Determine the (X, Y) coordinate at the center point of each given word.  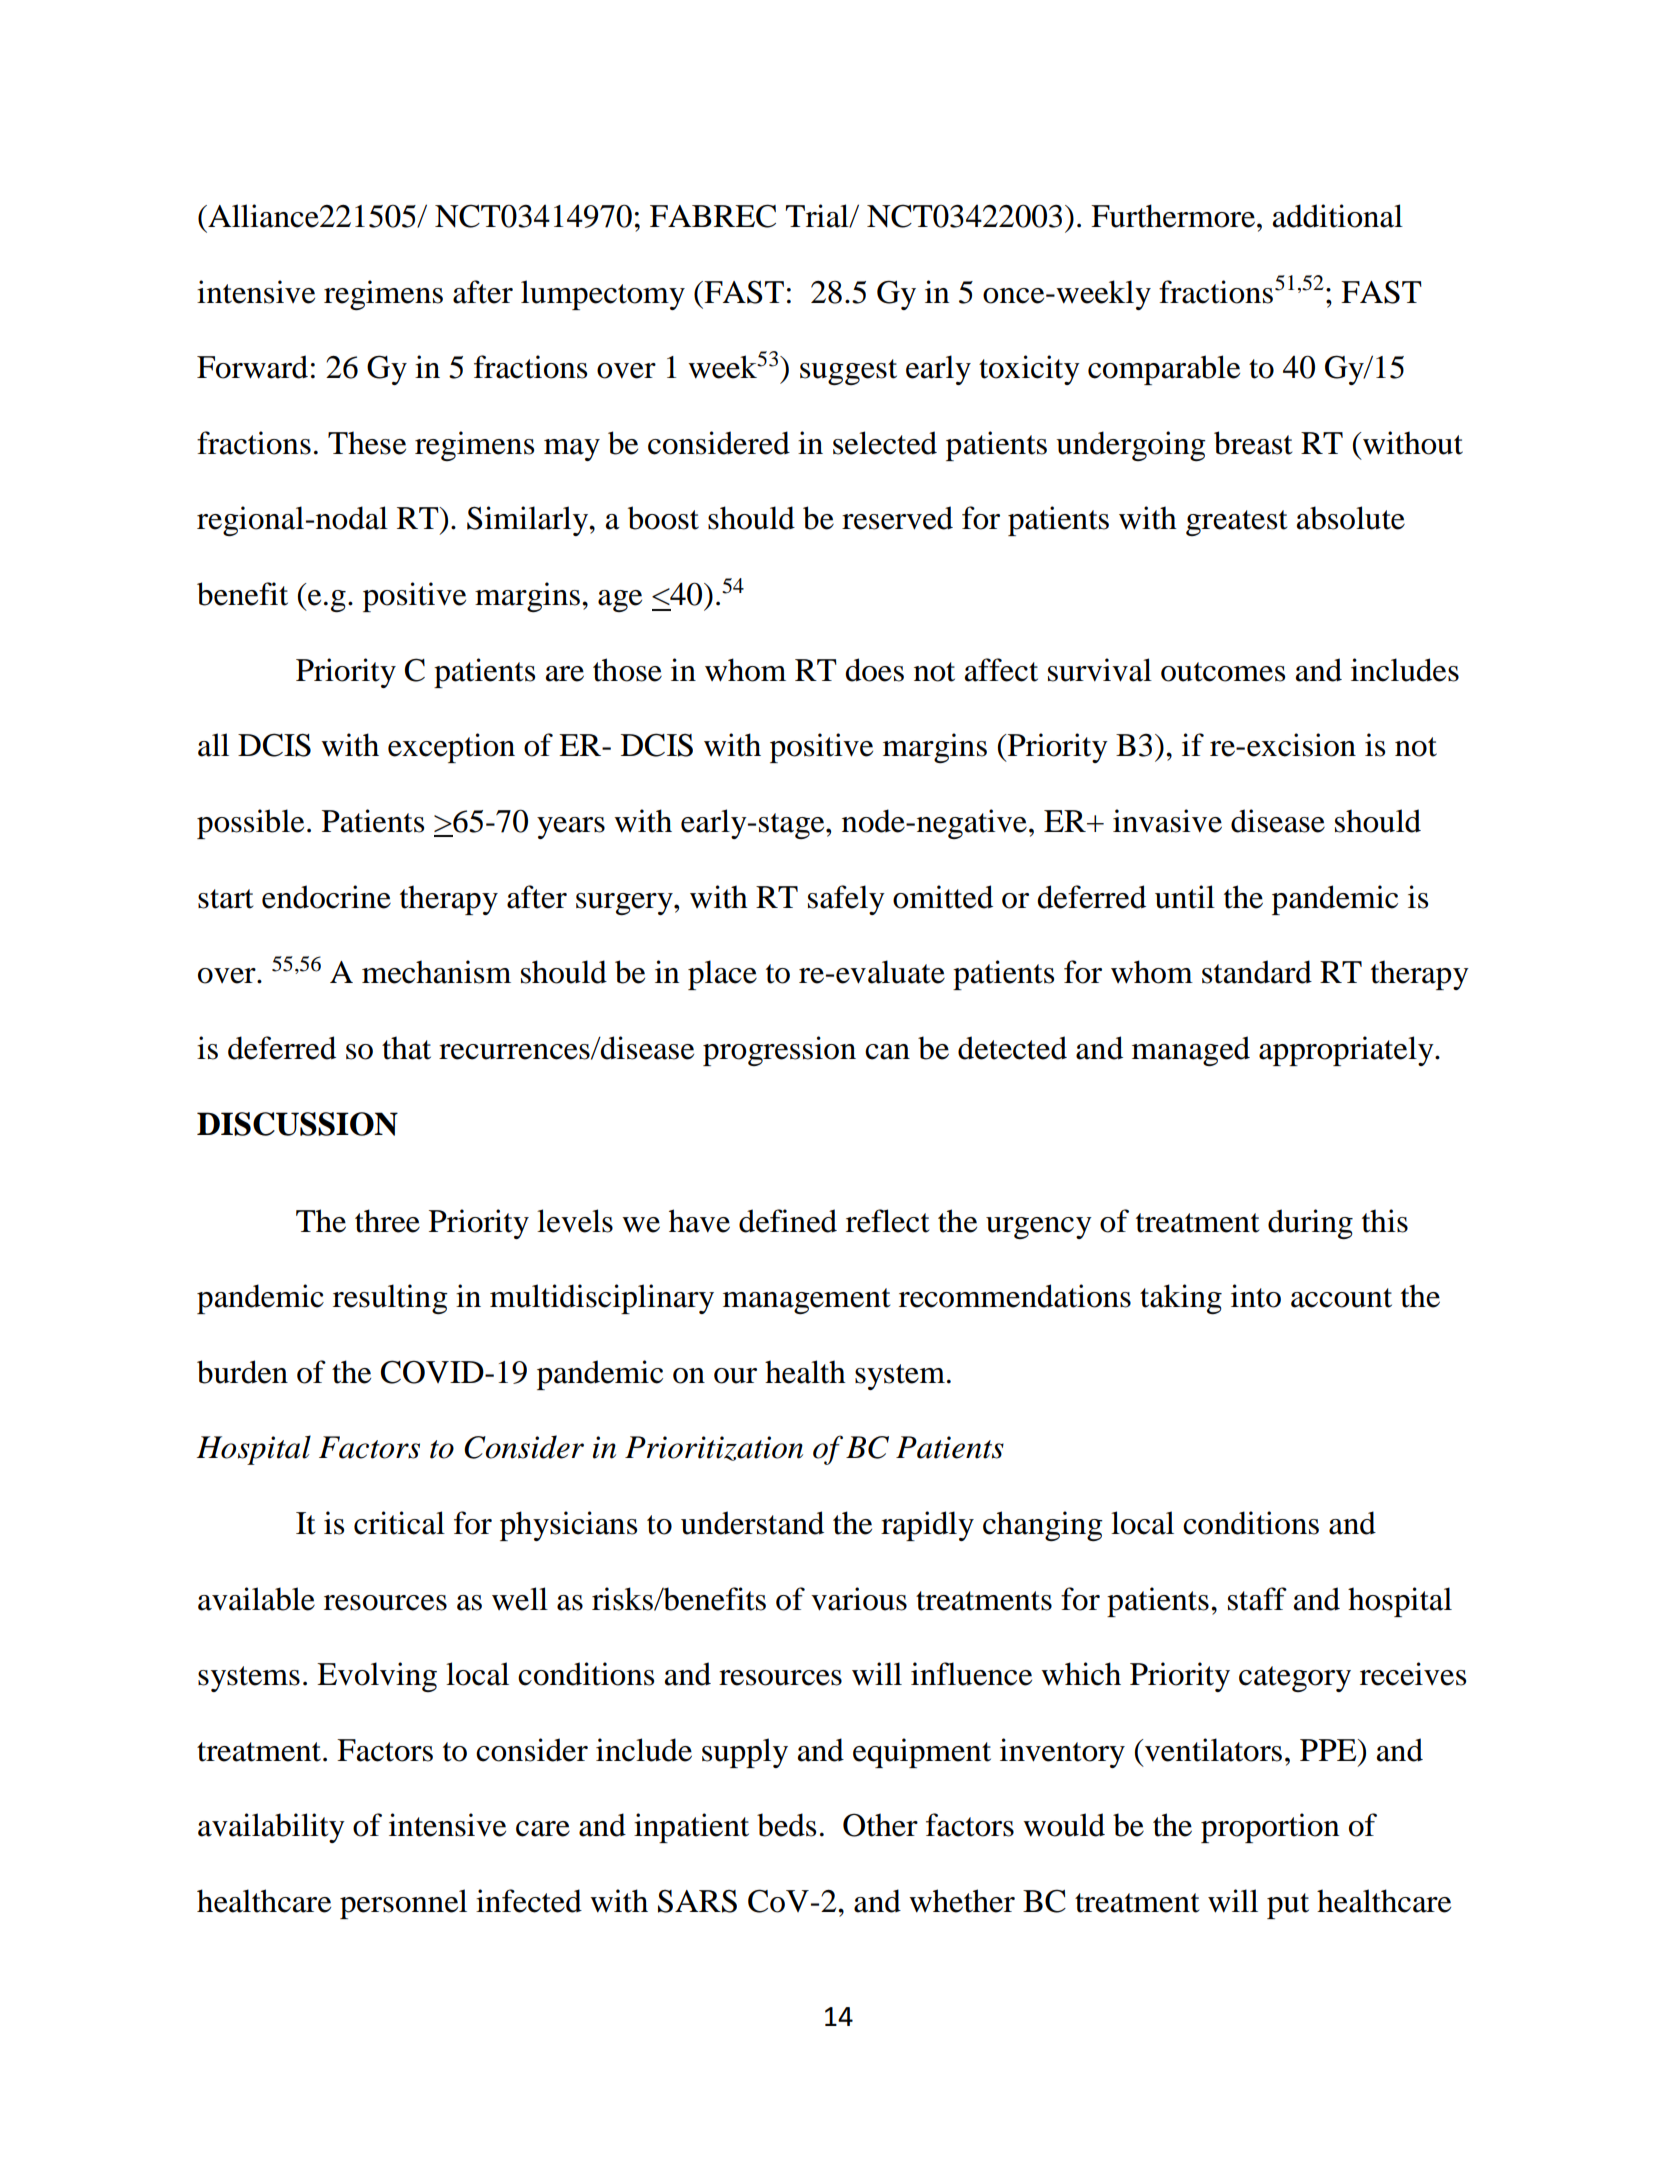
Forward (252, 367)
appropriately (1347, 1051)
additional (1338, 216)
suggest (848, 372)
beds (786, 1825)
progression (779, 1051)
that (406, 1048)
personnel (403, 1904)
